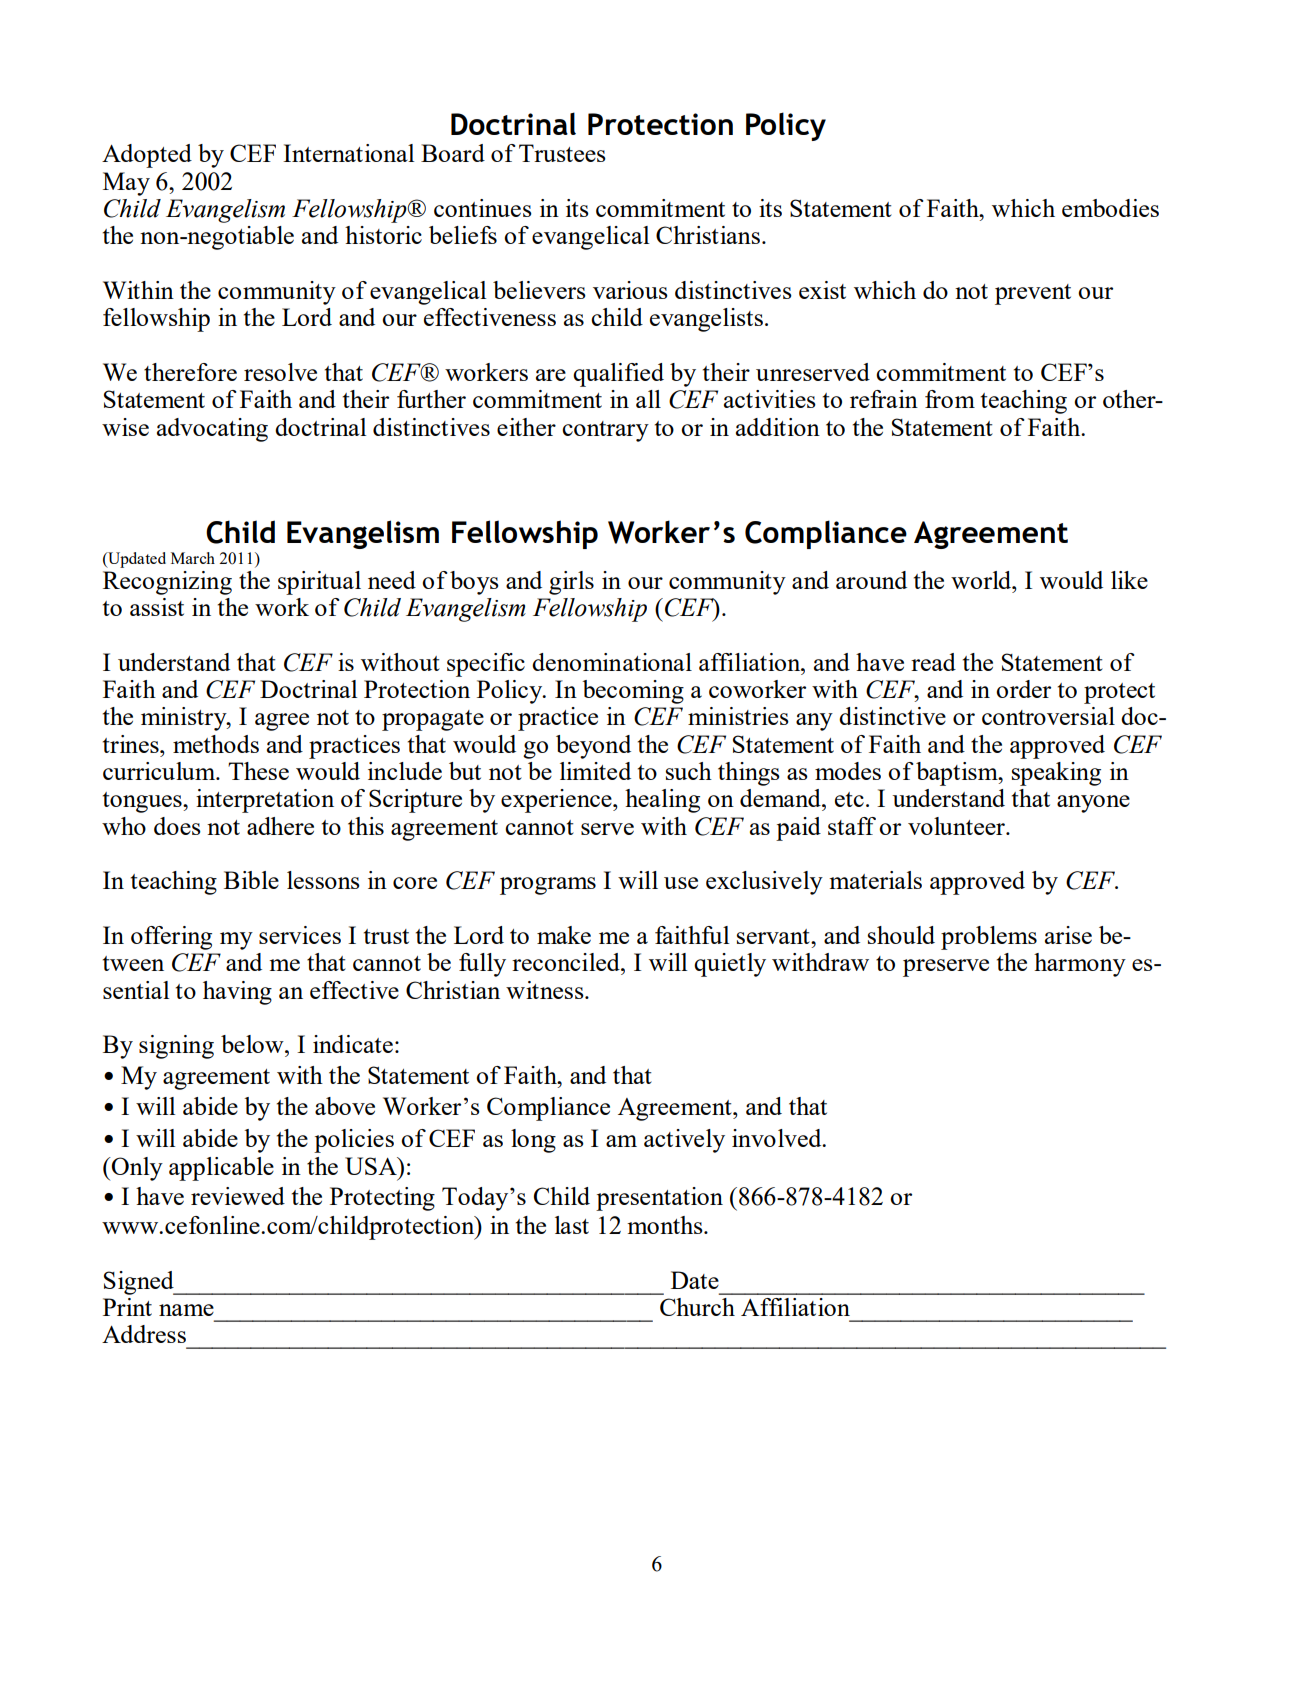  Describe the element at coordinates (1110, 208) in the screenshot. I see `embodies` at that location.
